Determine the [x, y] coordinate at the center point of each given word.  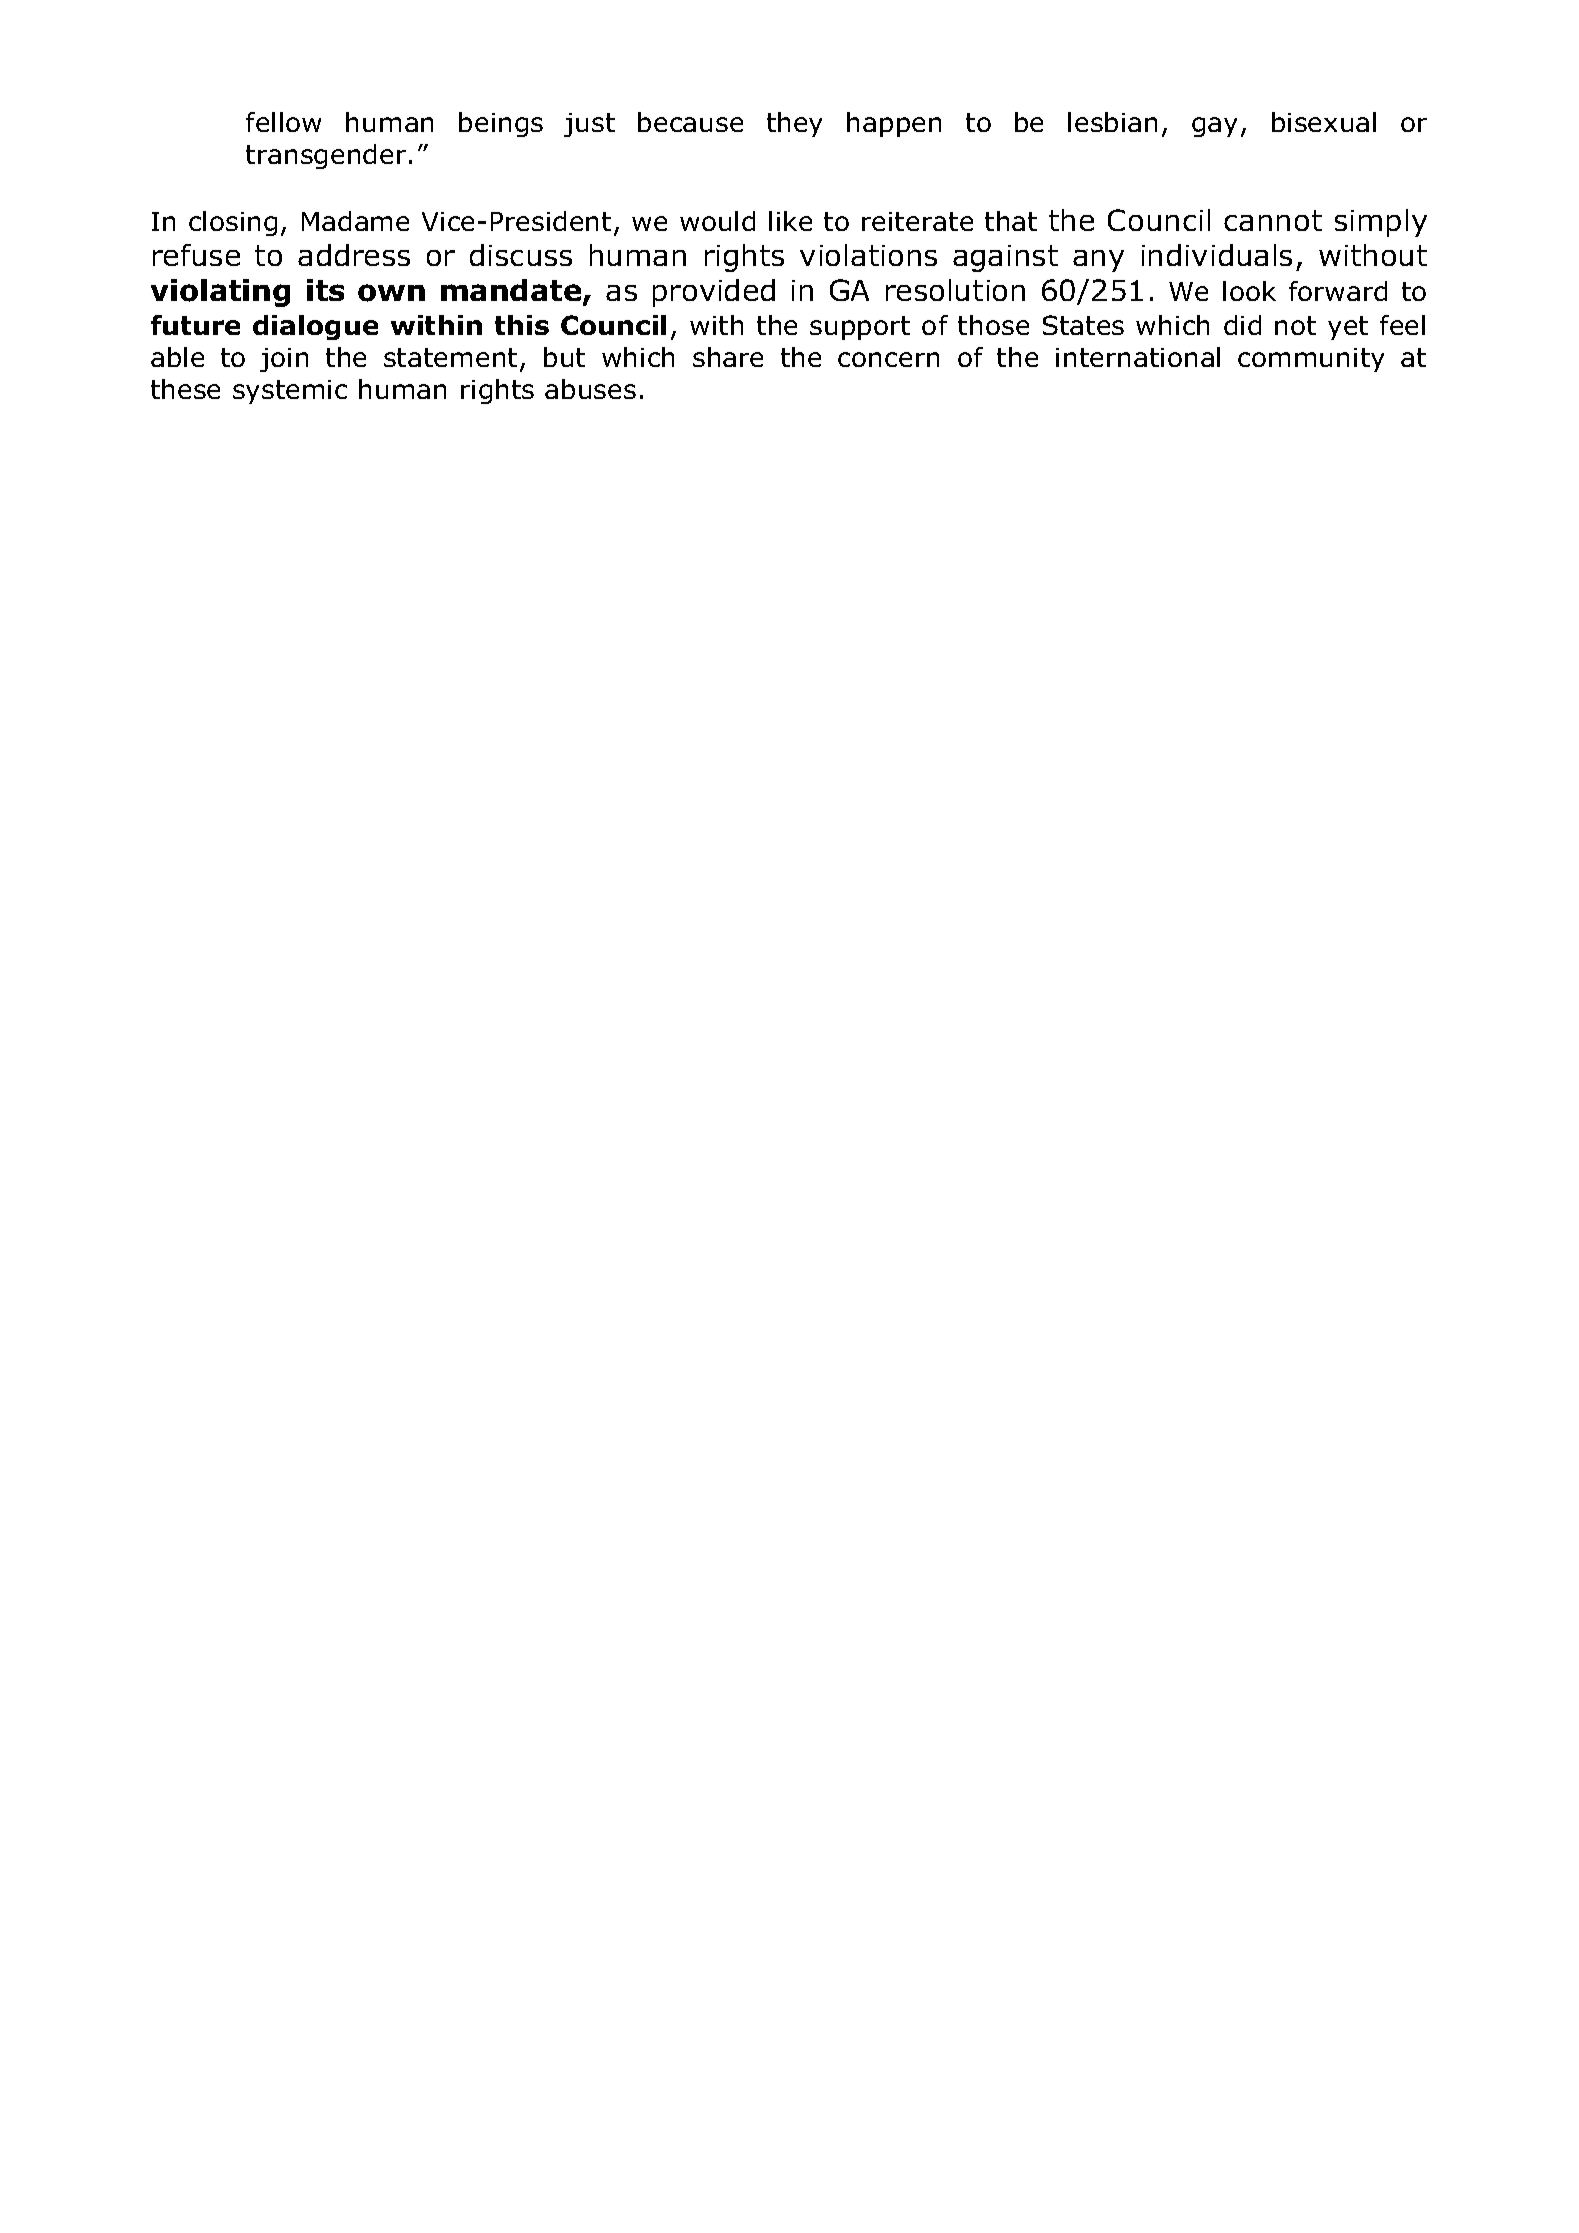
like [790, 221]
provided [714, 293]
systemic [290, 392]
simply [1381, 223]
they [794, 124]
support [860, 328]
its [325, 290]
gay [1214, 127]
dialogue [315, 327]
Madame [355, 221]
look [1249, 291]
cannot [1273, 220]
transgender [326, 156]
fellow [283, 122]
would [717, 221]
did [1242, 325]
